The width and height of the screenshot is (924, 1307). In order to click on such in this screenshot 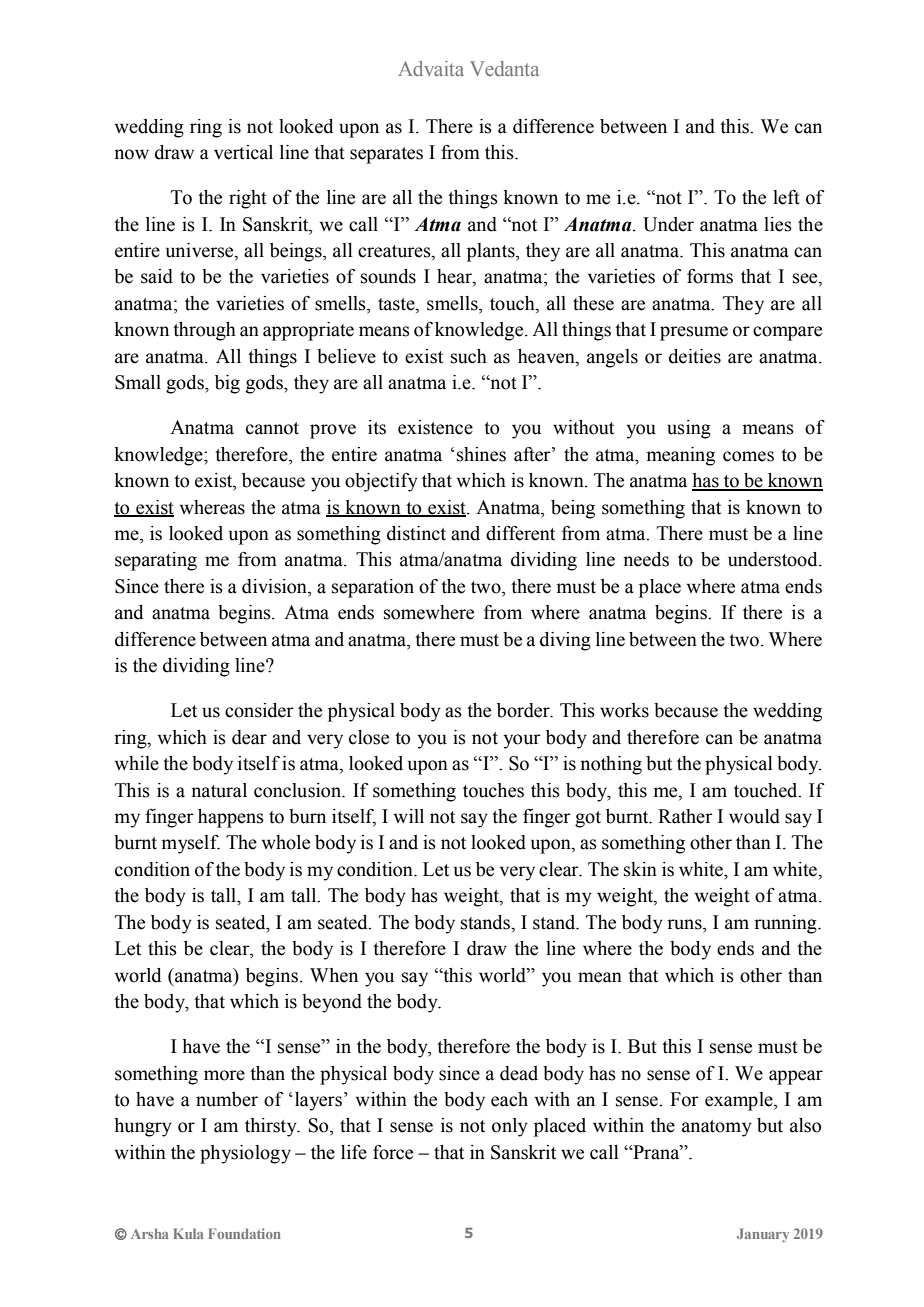, I will do `click(469, 356)`.
